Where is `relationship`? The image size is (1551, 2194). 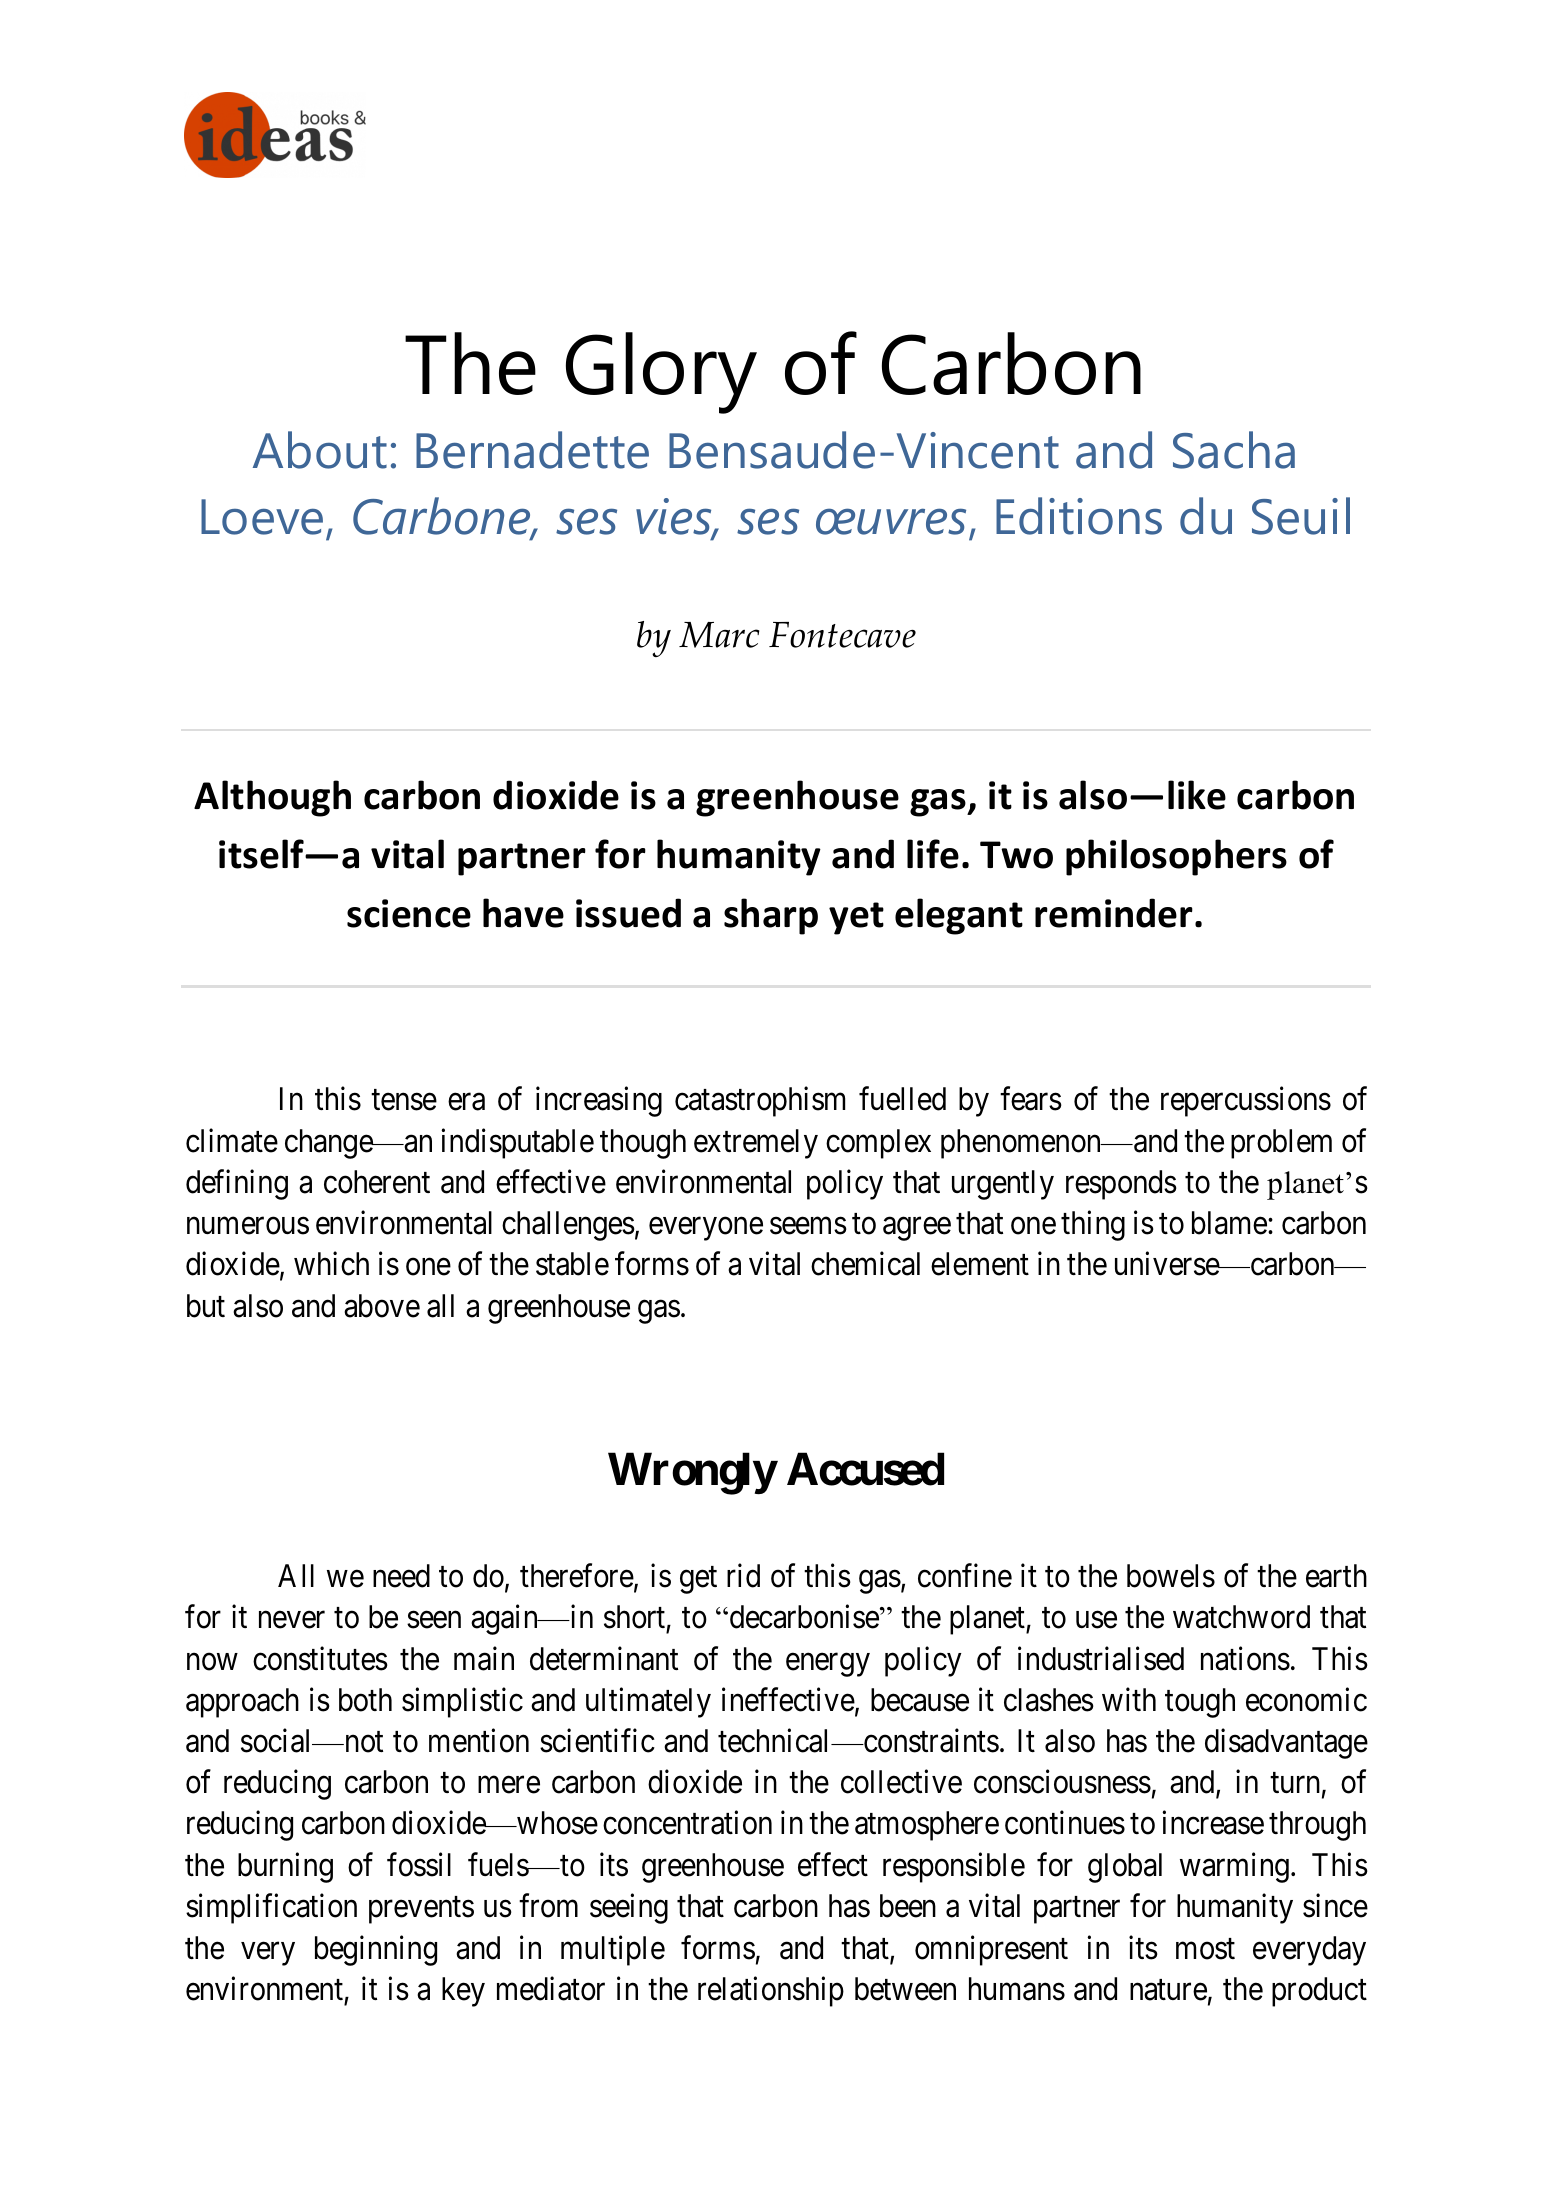
relationship is located at coordinates (771, 1992).
